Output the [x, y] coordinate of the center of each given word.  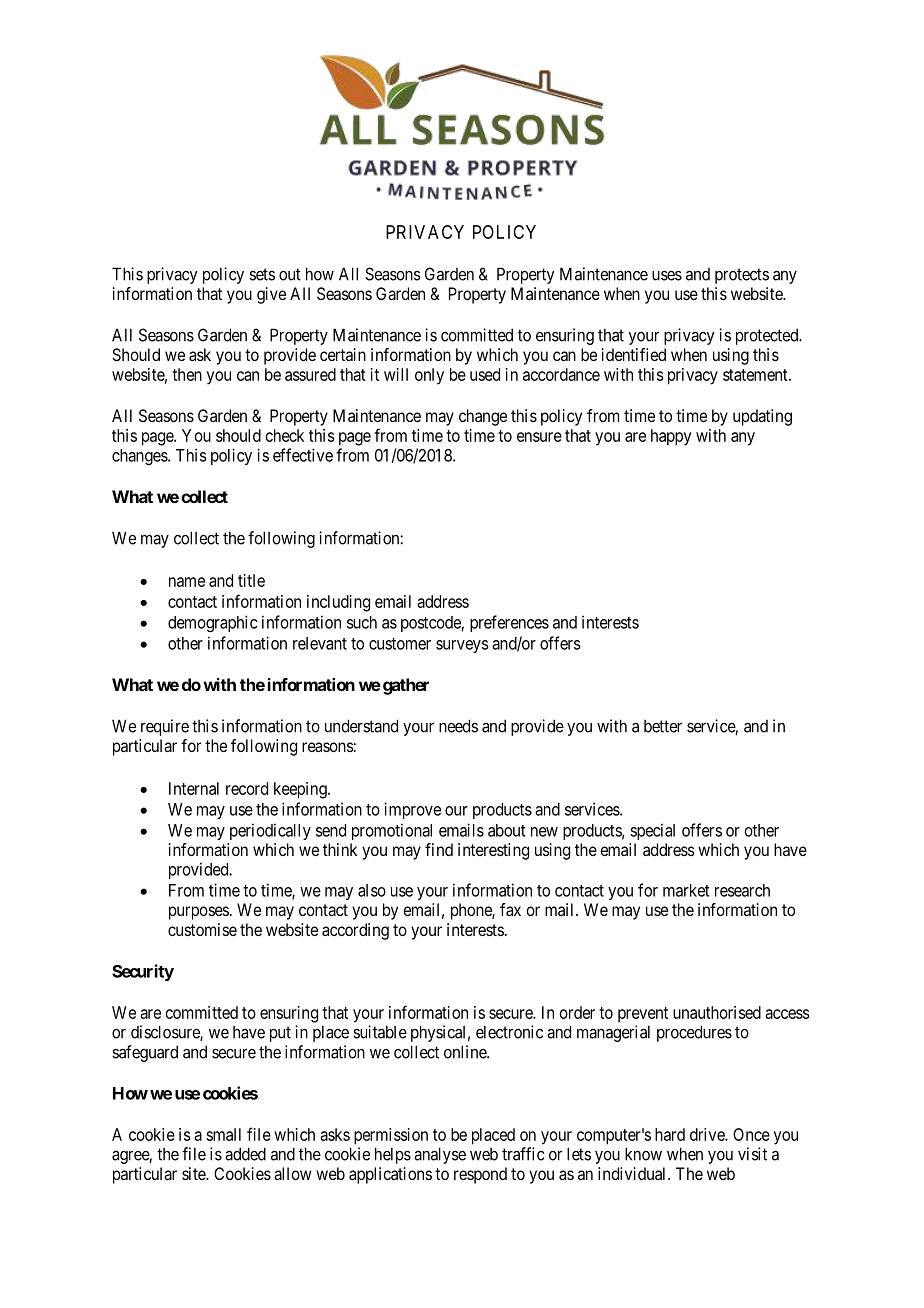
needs [458, 726]
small [223, 1134]
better [663, 726]
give [271, 295]
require [165, 727]
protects [742, 276]
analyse [440, 1155]
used [485, 374]
